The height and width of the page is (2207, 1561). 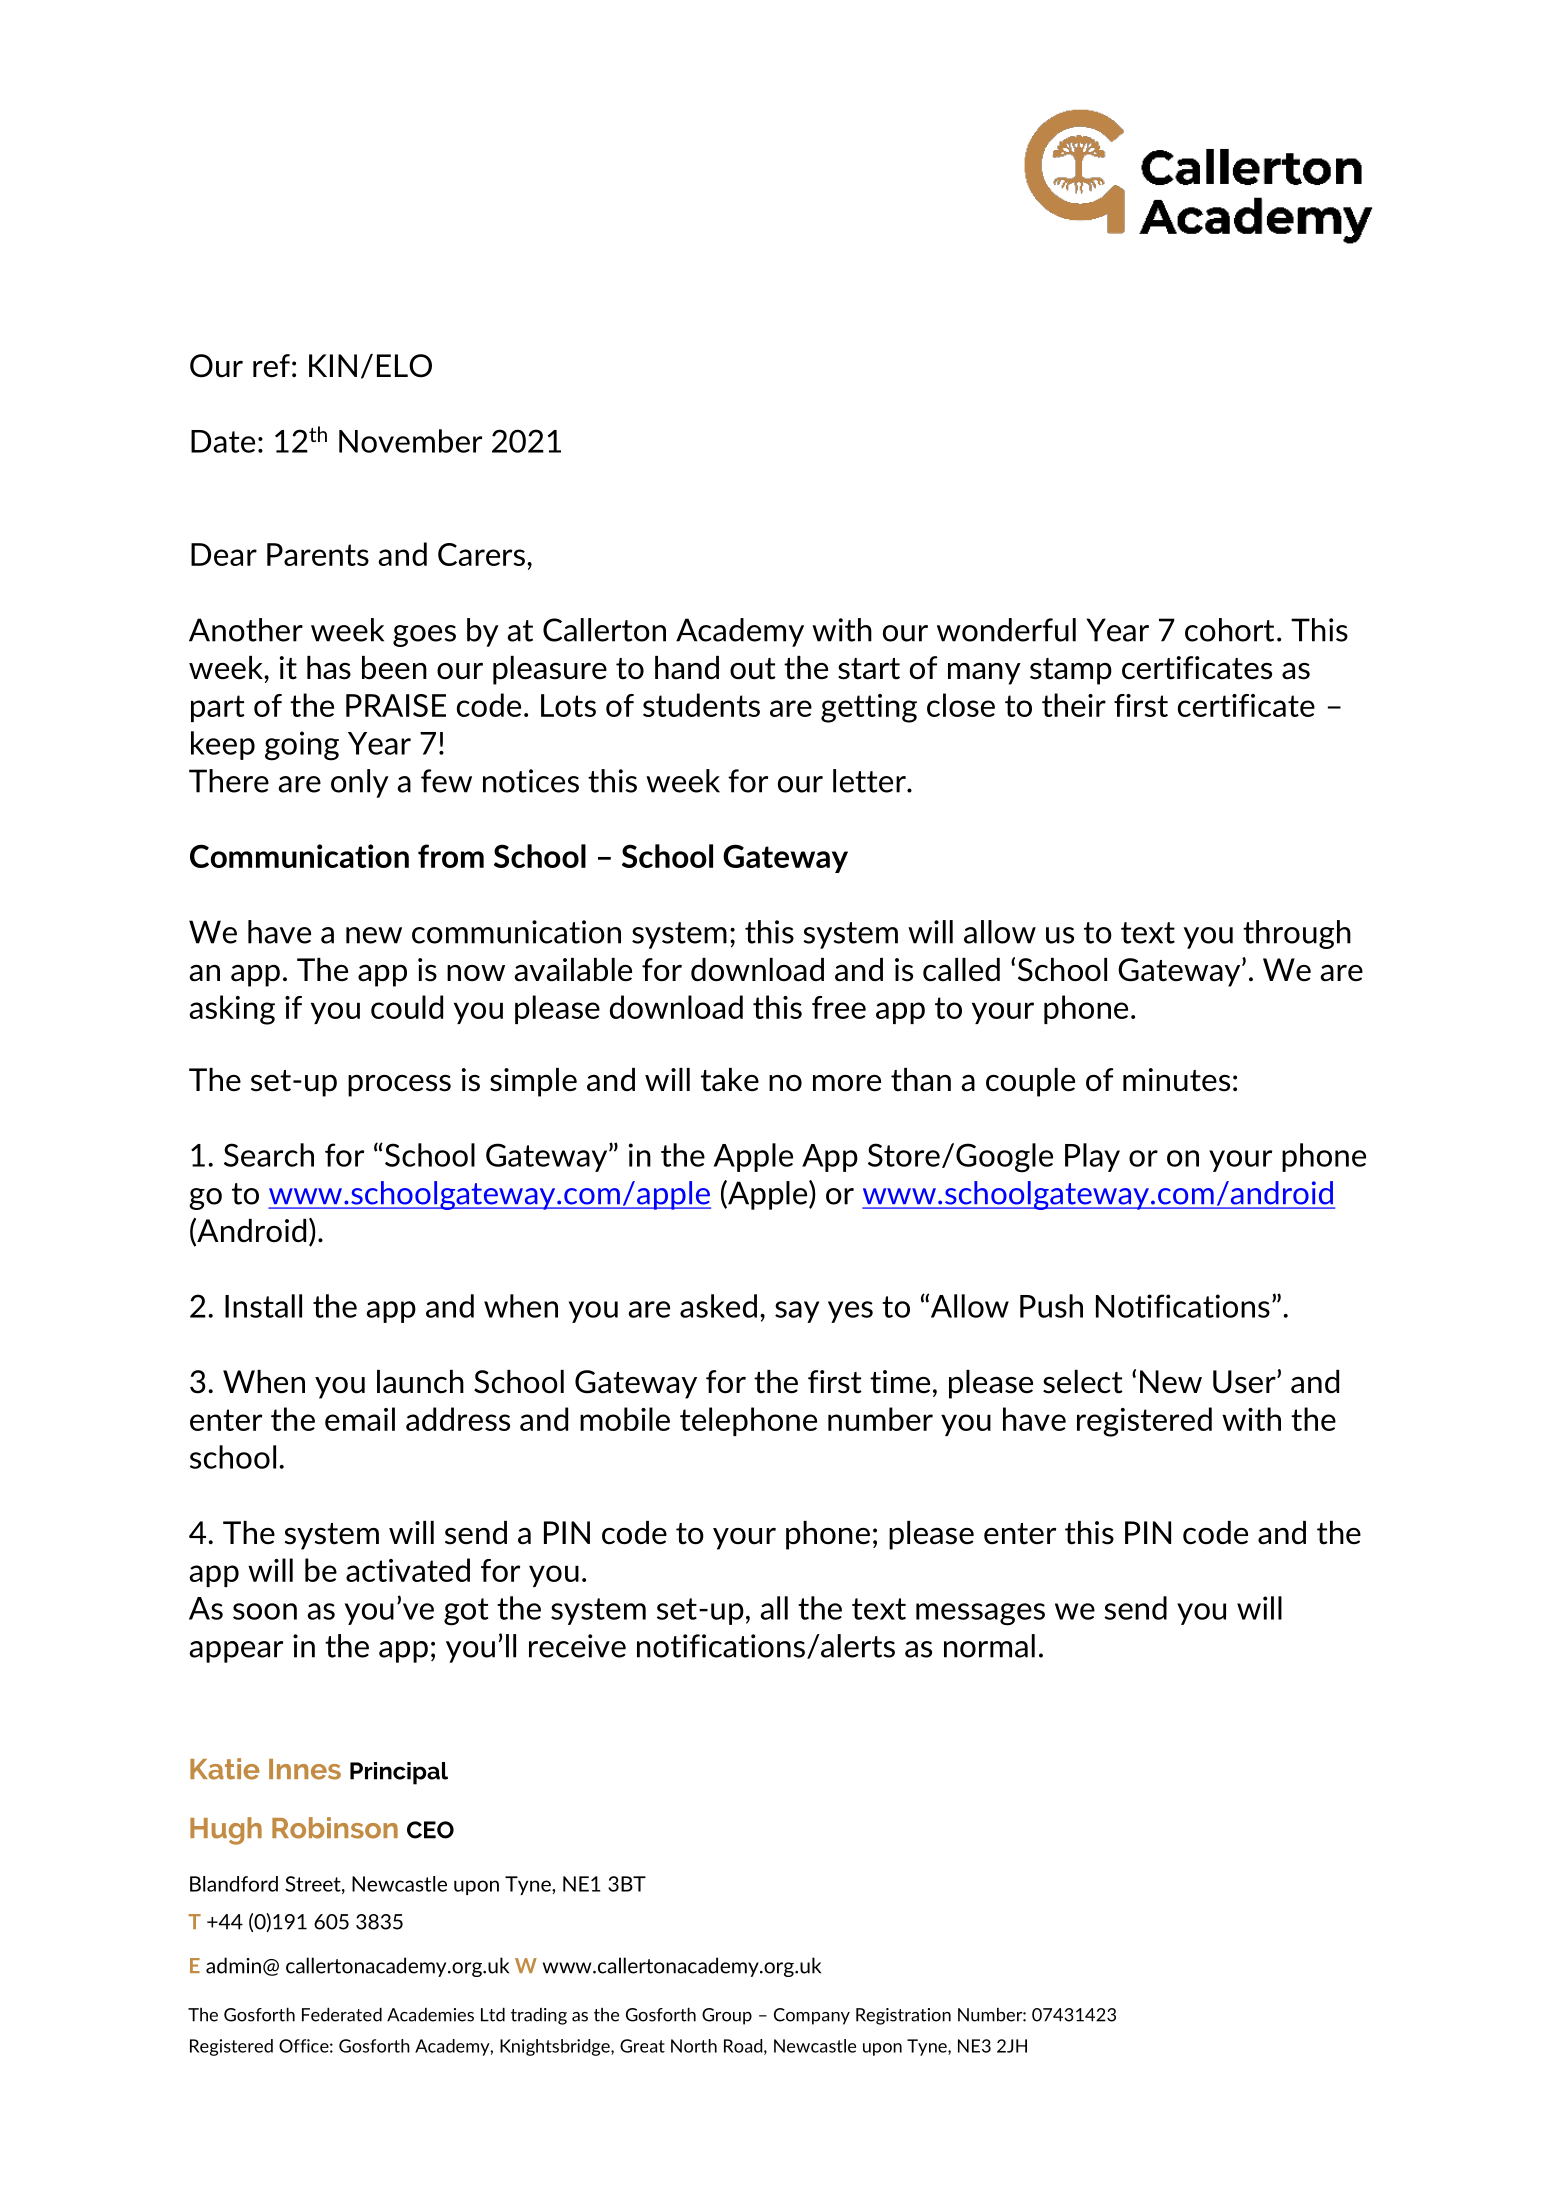 What do you see at coordinates (753, 669) in the page?
I see `out` at bounding box center [753, 669].
